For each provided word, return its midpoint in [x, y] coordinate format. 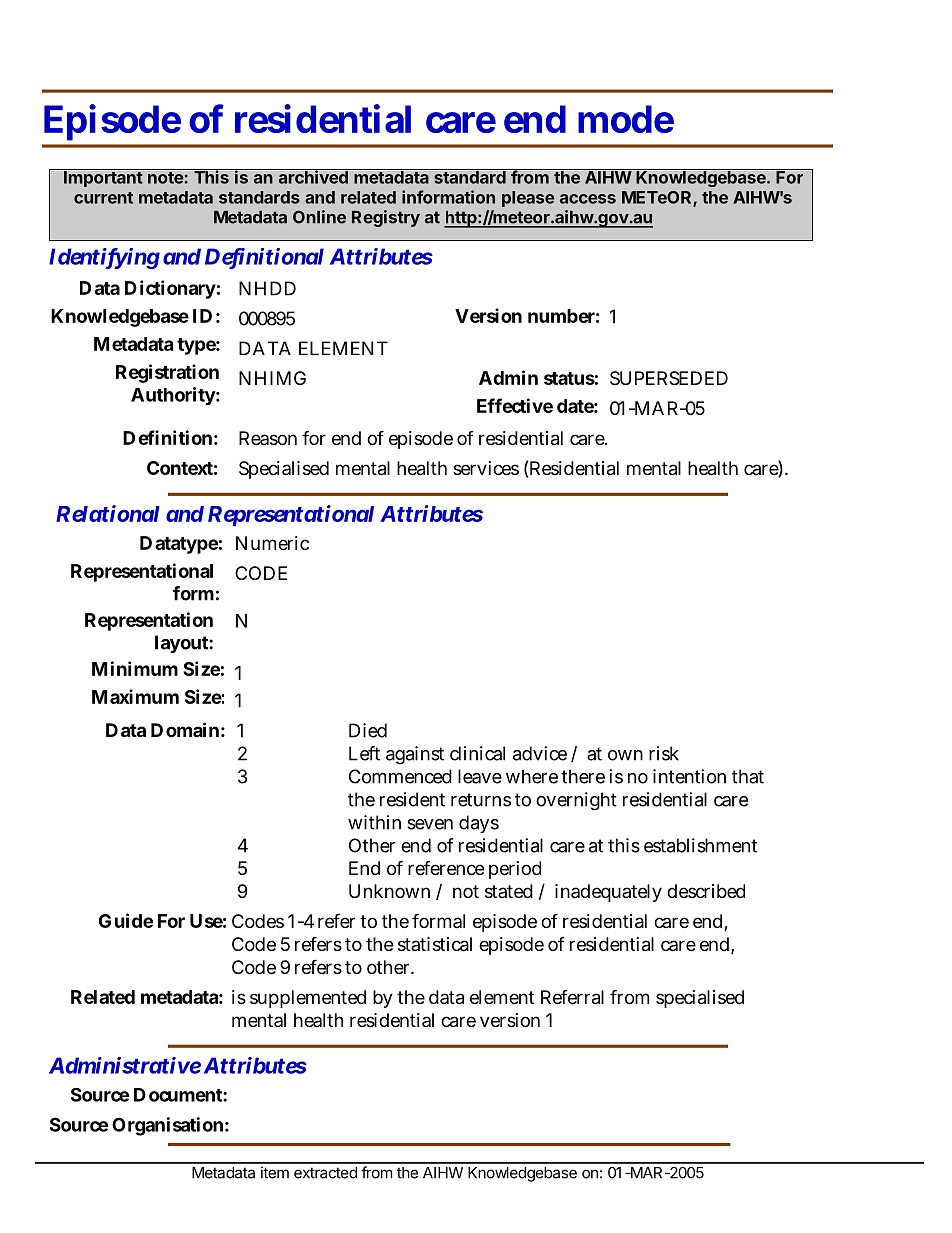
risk [664, 753]
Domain [185, 729]
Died [368, 730]
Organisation [167, 1126]
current [103, 198]
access [588, 199]
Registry [386, 218]
